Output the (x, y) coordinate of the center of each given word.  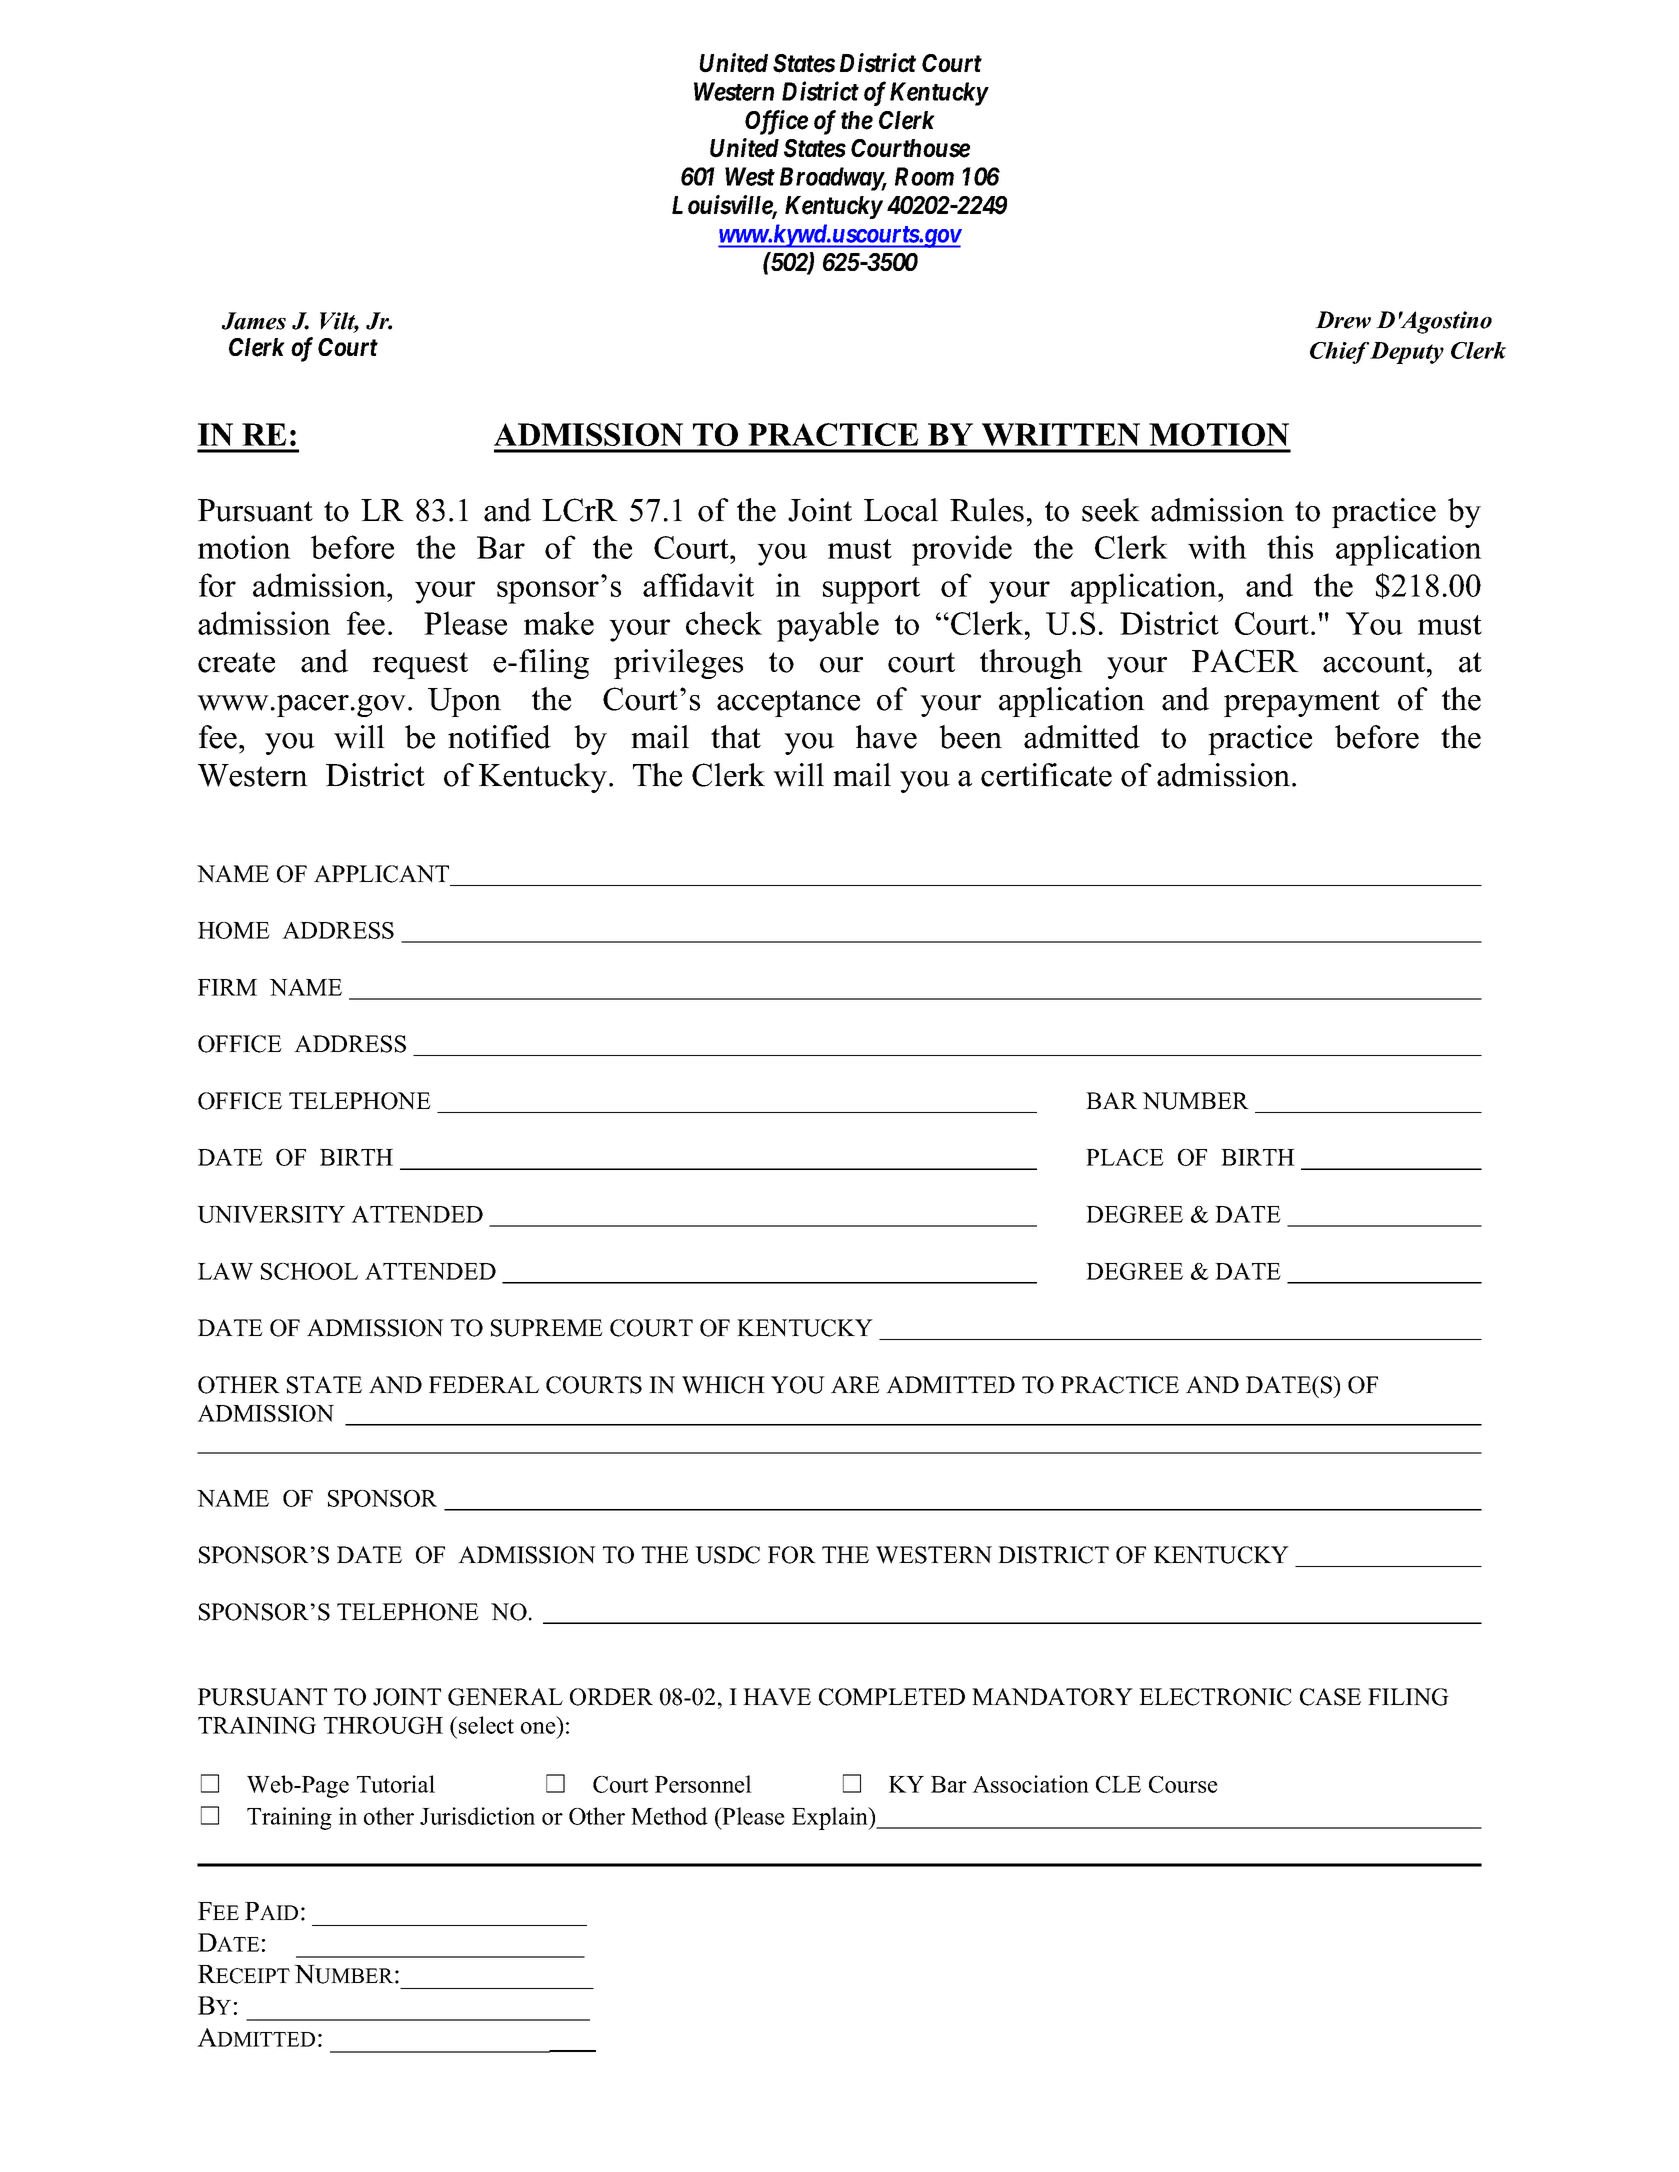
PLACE (1125, 1157)
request (420, 665)
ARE (855, 1384)
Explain (831, 1818)
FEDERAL (484, 1384)
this (1290, 547)
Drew (1343, 320)
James (254, 321)
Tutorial (396, 1784)
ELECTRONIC (1215, 1697)
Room (924, 176)
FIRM (227, 987)
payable (828, 626)
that (736, 737)
